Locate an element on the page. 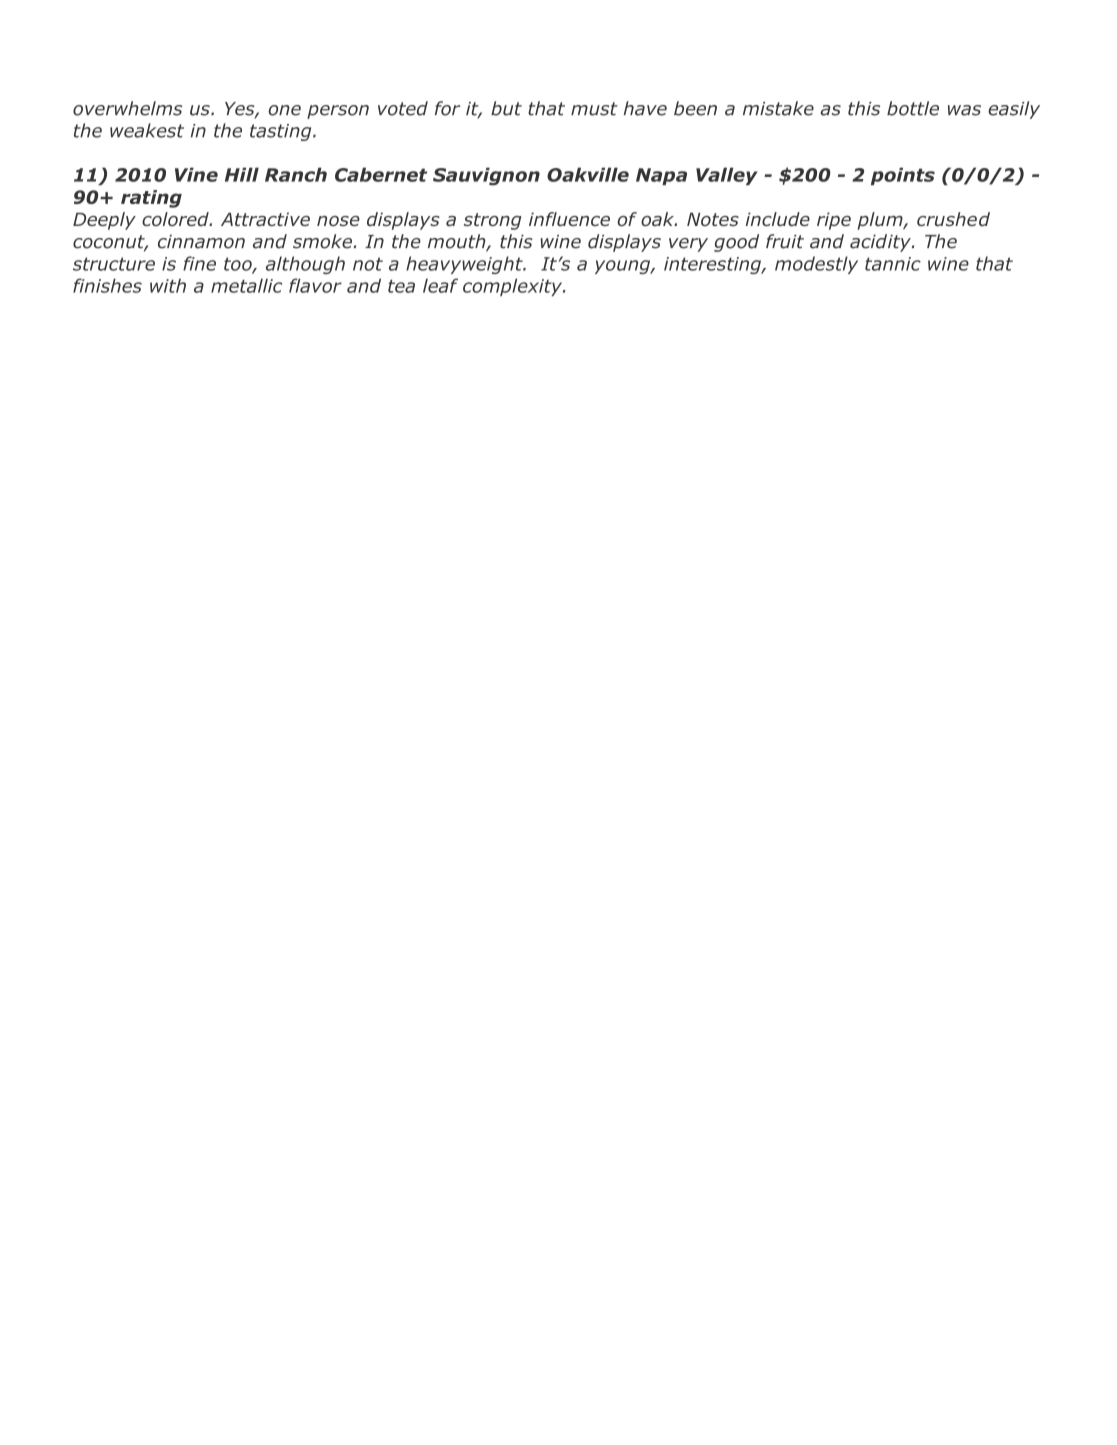 Image resolution: width=1117 pixels, height=1445 pixels. one is located at coordinates (284, 110).
